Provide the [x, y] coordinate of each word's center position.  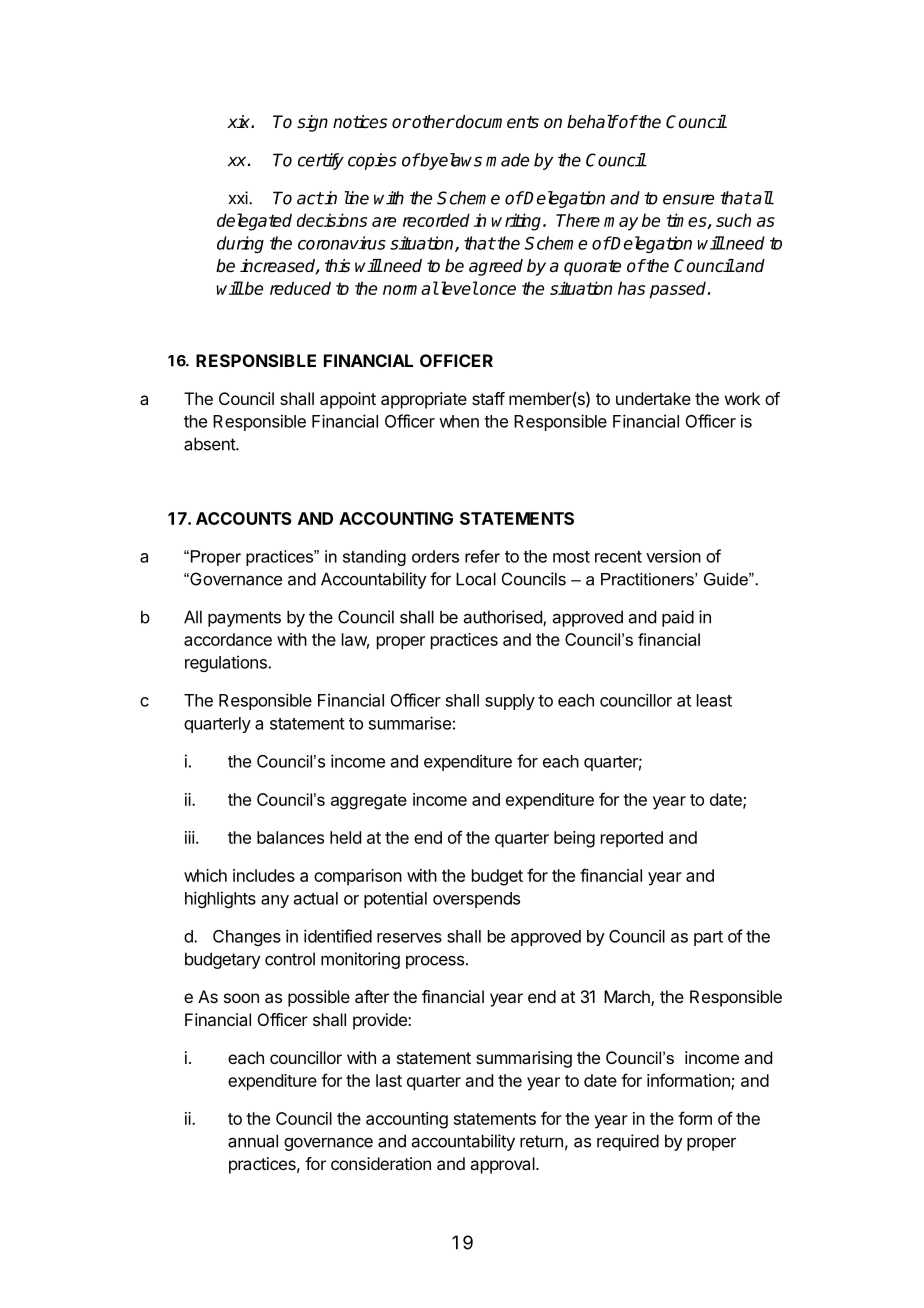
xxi [239, 198]
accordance [228, 639]
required [628, 1142]
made [507, 160]
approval [503, 1165]
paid [678, 618]
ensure [688, 199]
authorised [504, 618]
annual [253, 1141]
